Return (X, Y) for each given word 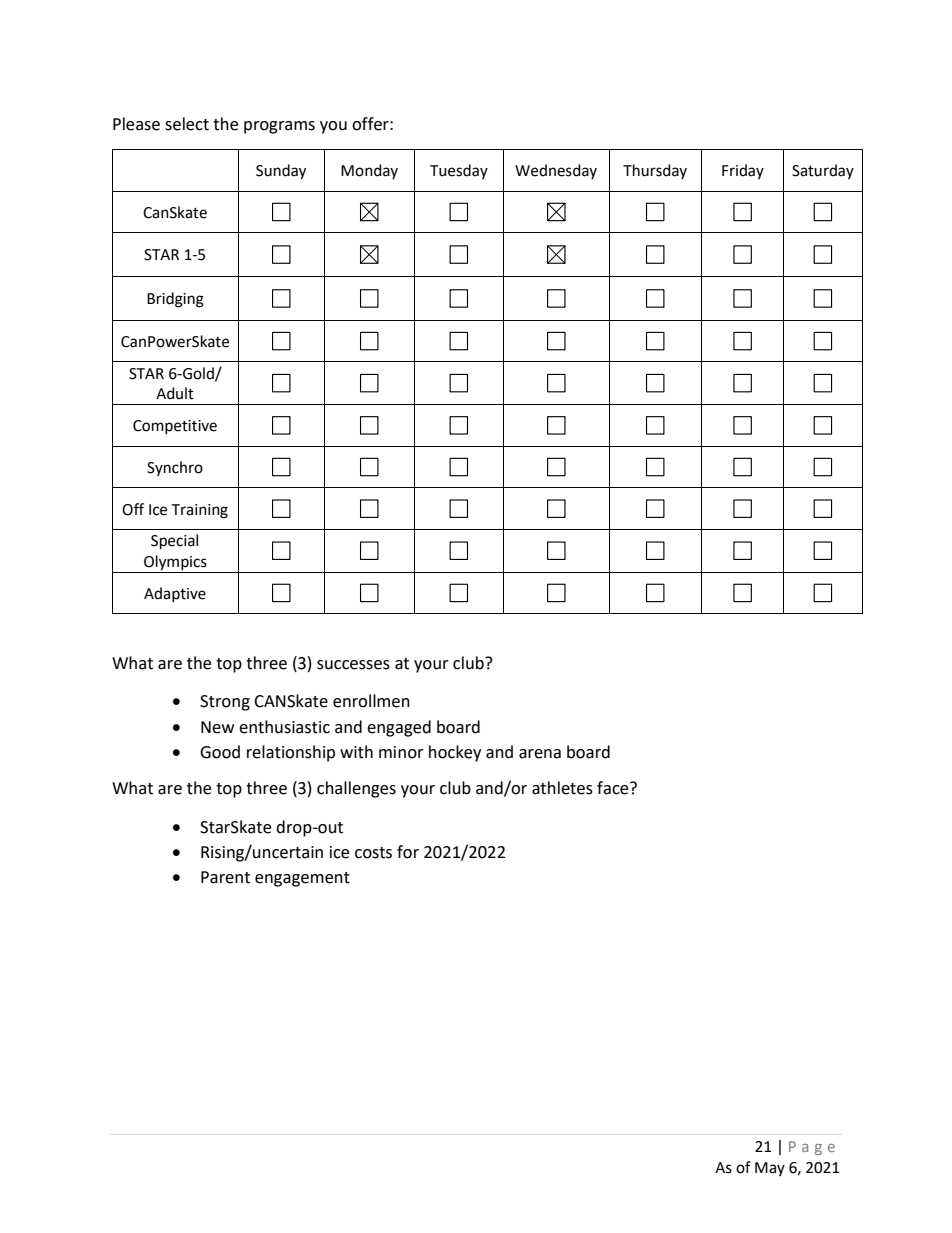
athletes (562, 788)
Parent (225, 877)
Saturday (823, 171)
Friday (743, 171)
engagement (302, 879)
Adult (175, 393)
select (187, 124)
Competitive (175, 427)
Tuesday (459, 171)
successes (353, 665)
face (614, 788)
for (408, 852)
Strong (225, 703)
